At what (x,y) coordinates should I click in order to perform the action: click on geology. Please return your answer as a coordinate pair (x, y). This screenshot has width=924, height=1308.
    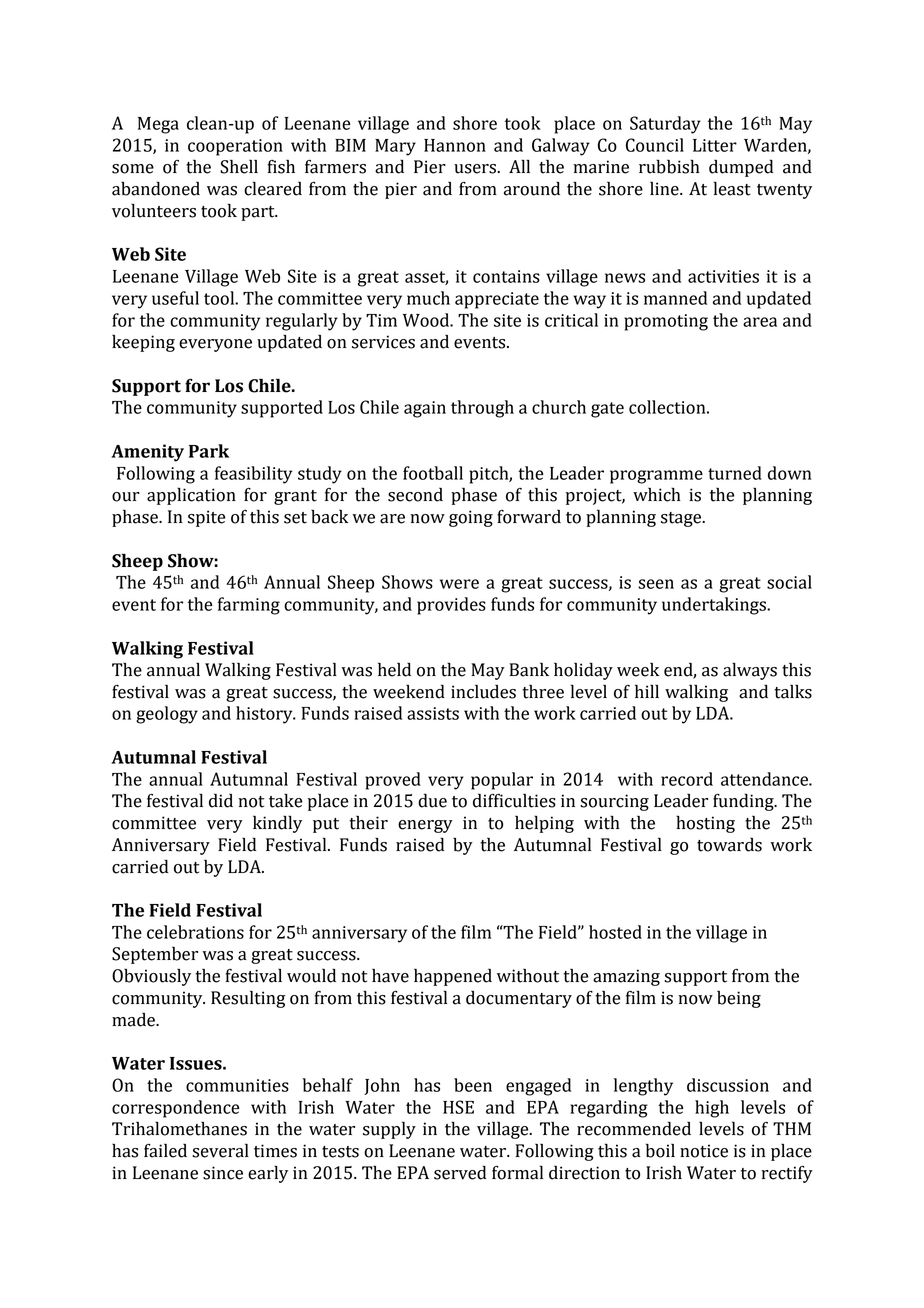
    Looking at the image, I should click on (167, 715).
